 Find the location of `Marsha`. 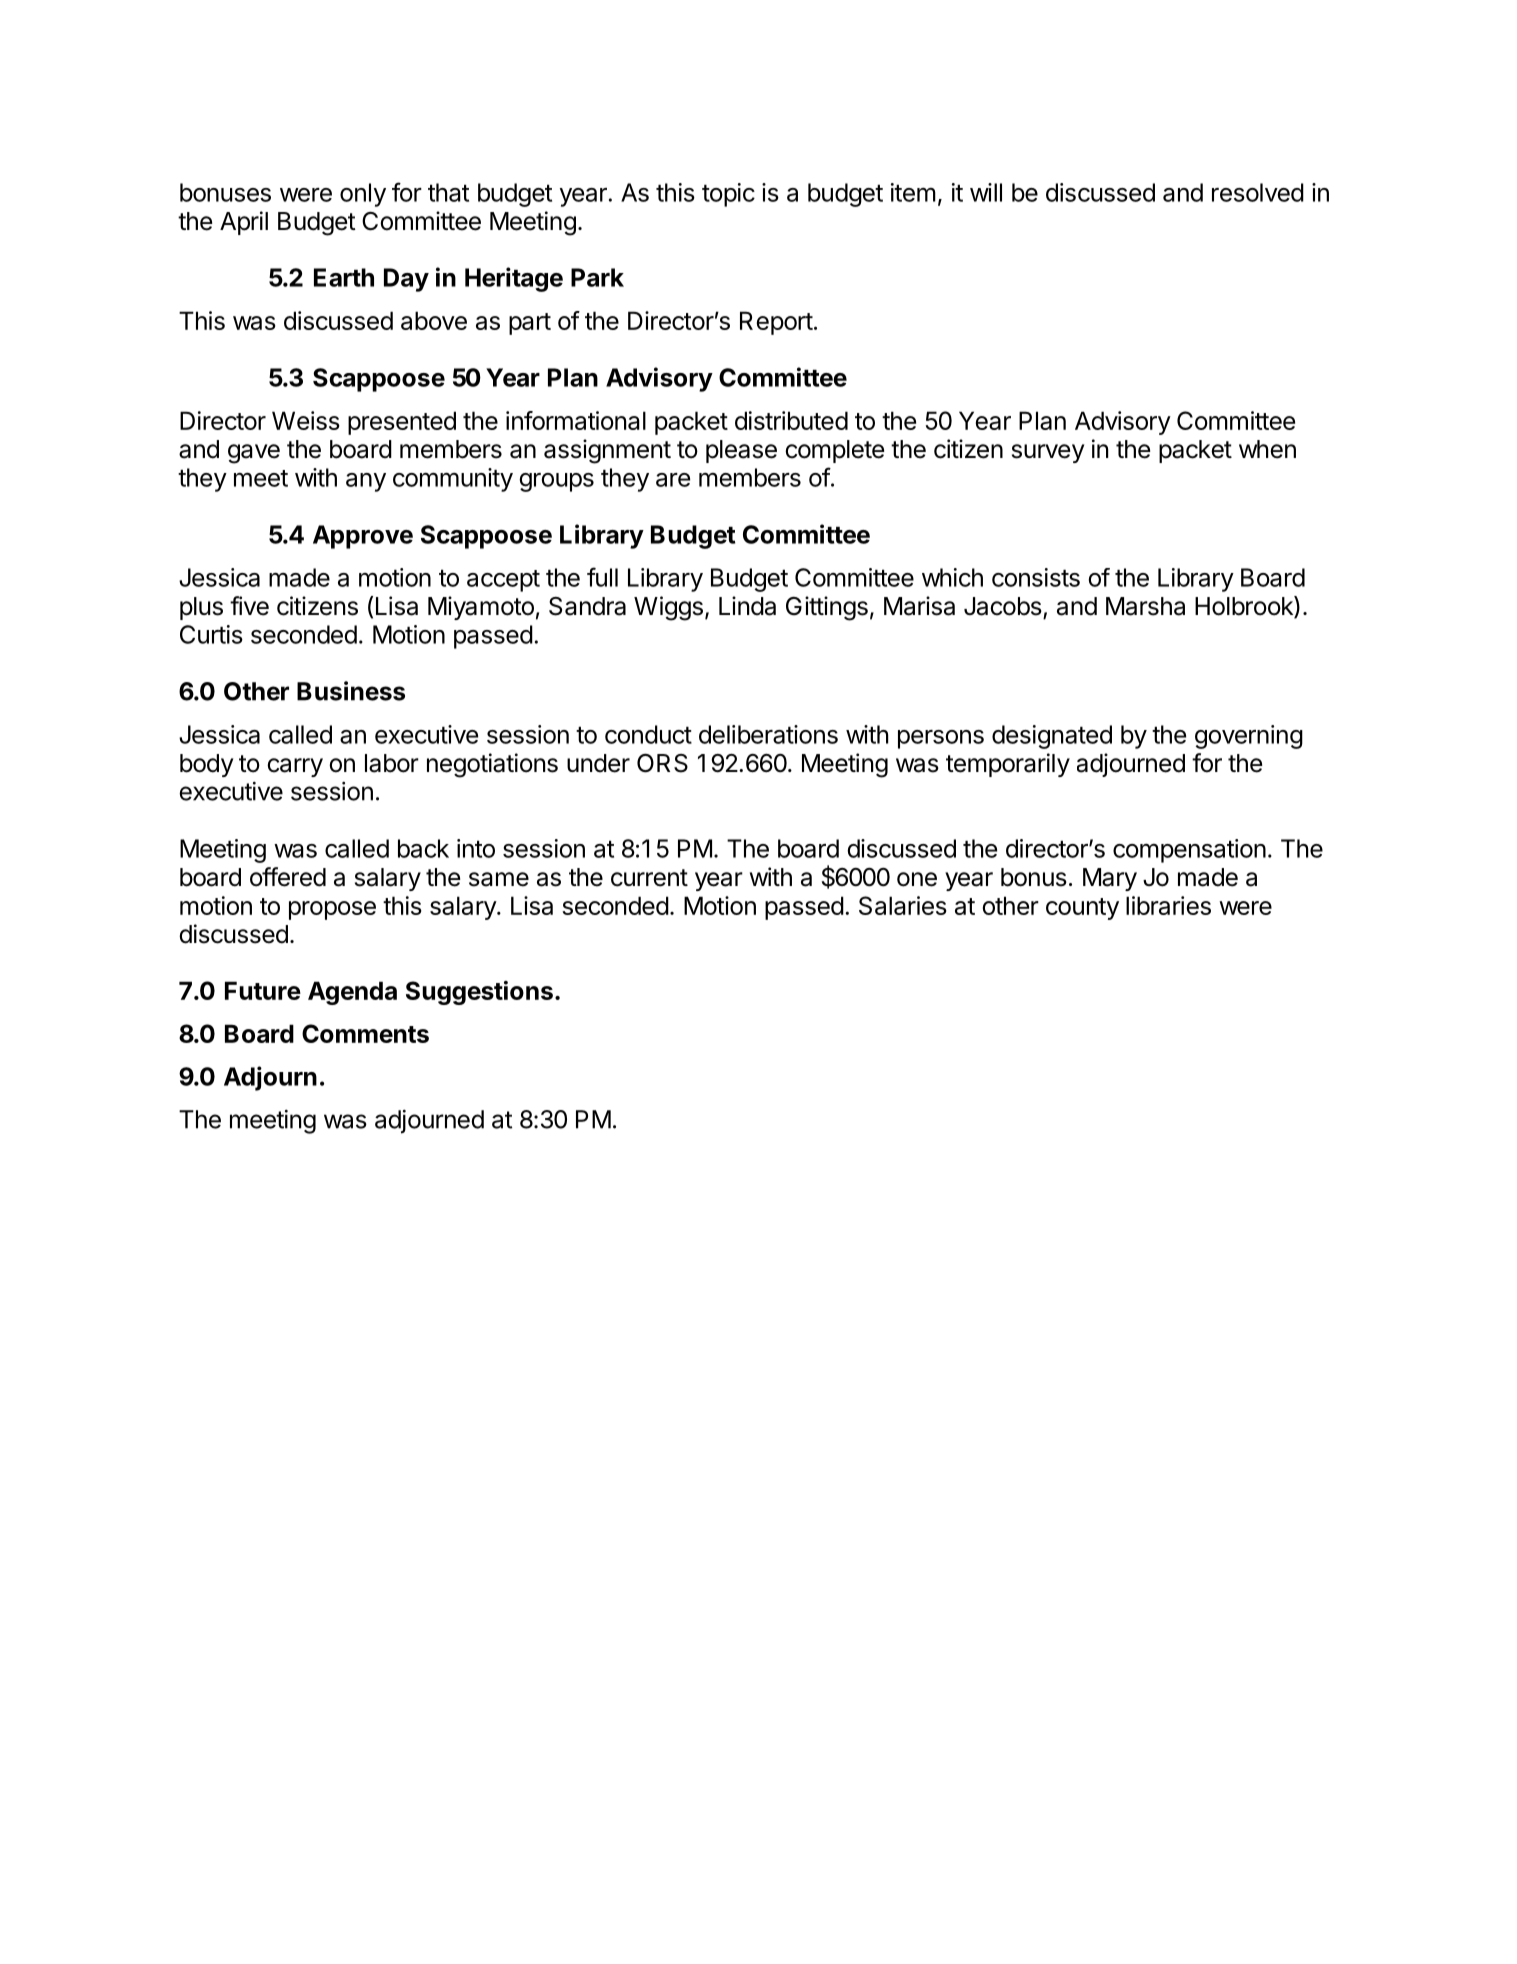

Marsha is located at coordinates (1145, 606).
